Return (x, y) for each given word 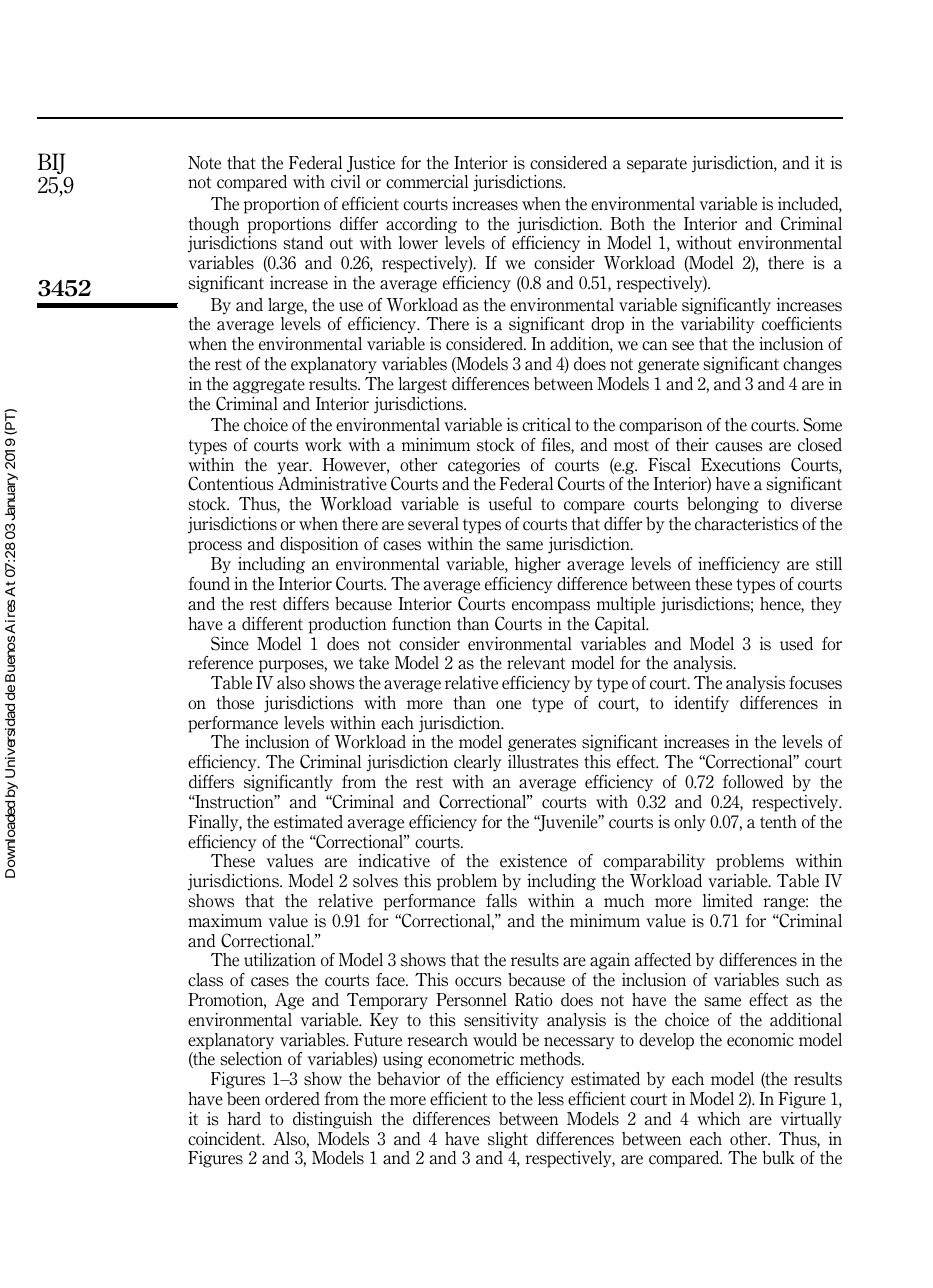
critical (546, 425)
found (209, 583)
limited (728, 901)
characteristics (746, 524)
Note (204, 163)
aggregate (269, 386)
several (433, 524)
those (235, 703)
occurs (478, 982)
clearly (478, 763)
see (683, 346)
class (205, 980)
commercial (427, 182)
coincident (226, 1139)
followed (753, 782)
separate (657, 165)
